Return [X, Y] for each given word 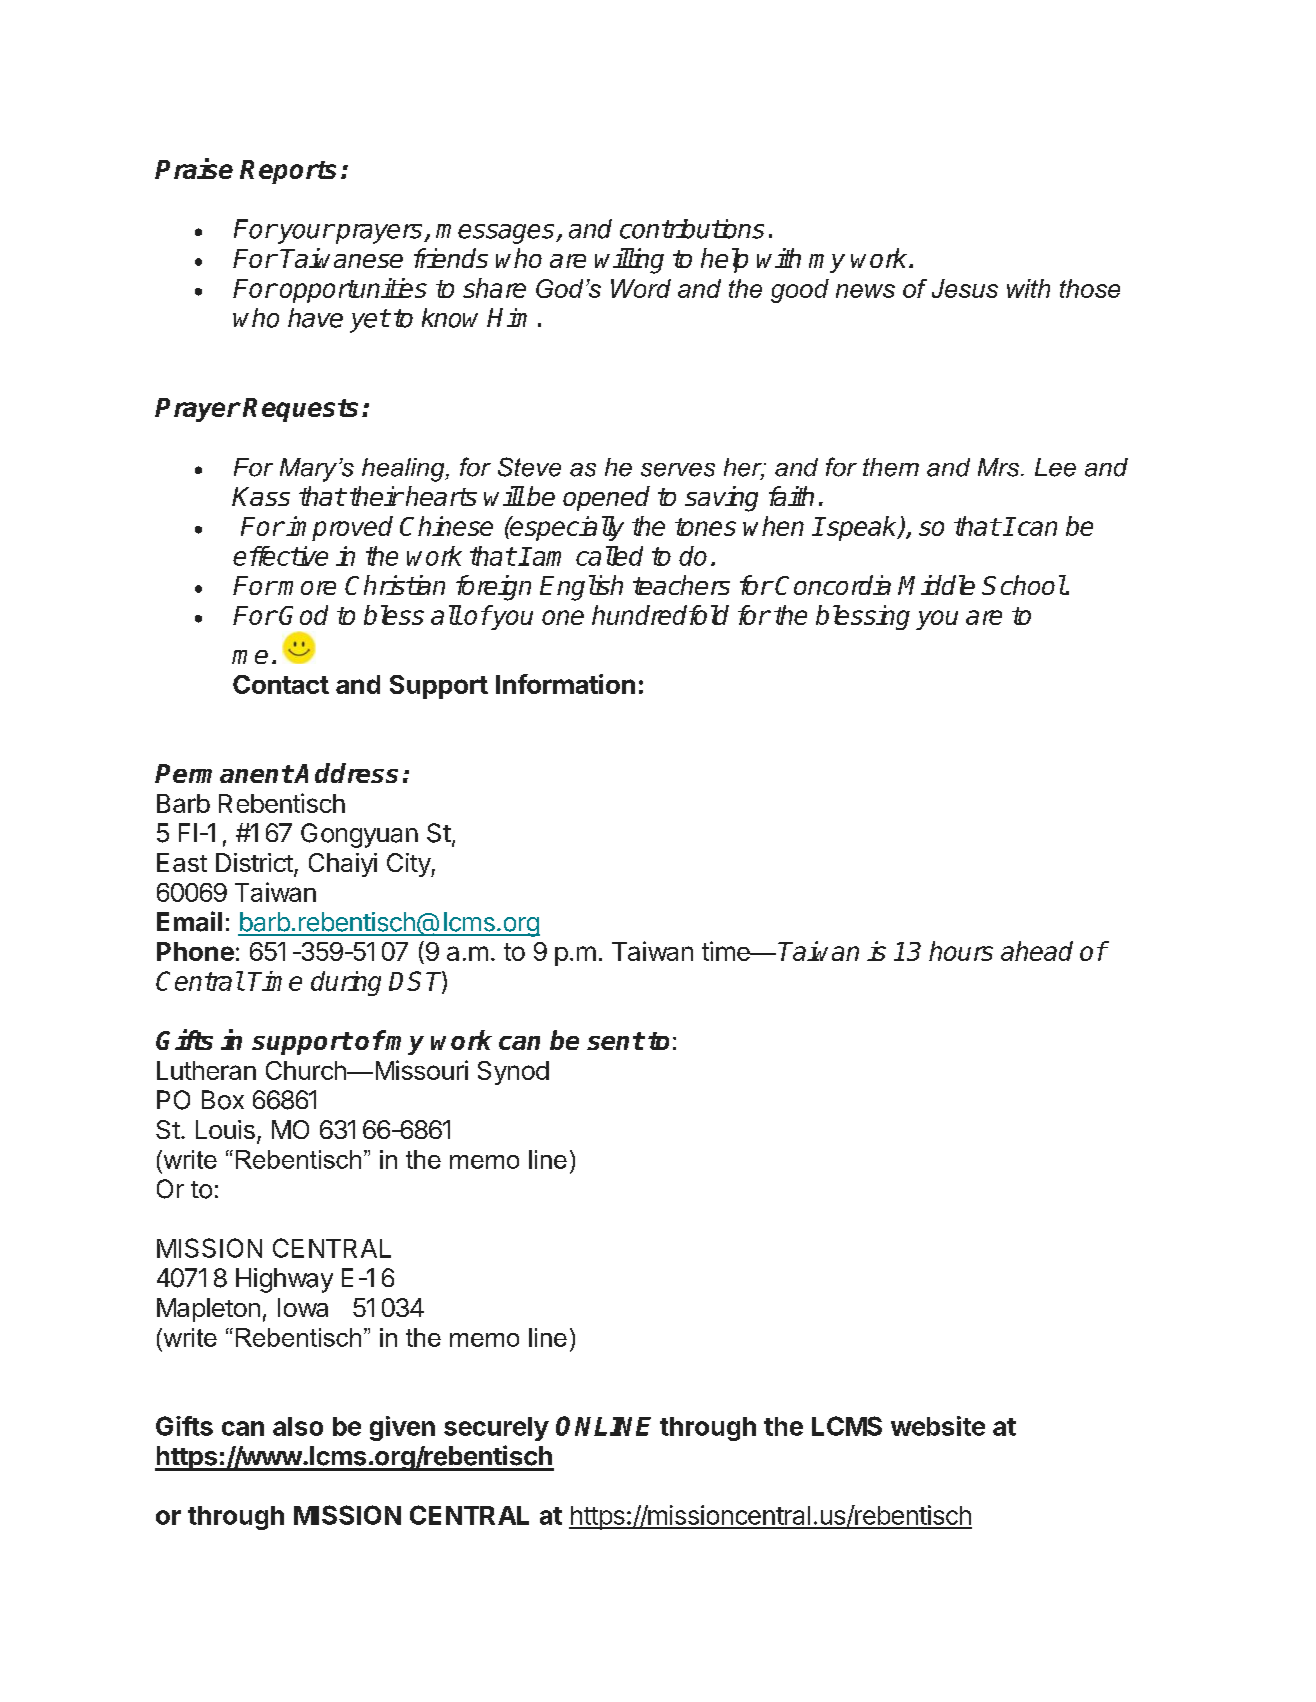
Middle [936, 585]
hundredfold [660, 615]
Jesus [965, 288]
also [298, 1426]
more [306, 588]
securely [496, 1429]
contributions [692, 229]
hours [961, 951]
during [346, 983]
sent [615, 1041]
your [305, 234]
